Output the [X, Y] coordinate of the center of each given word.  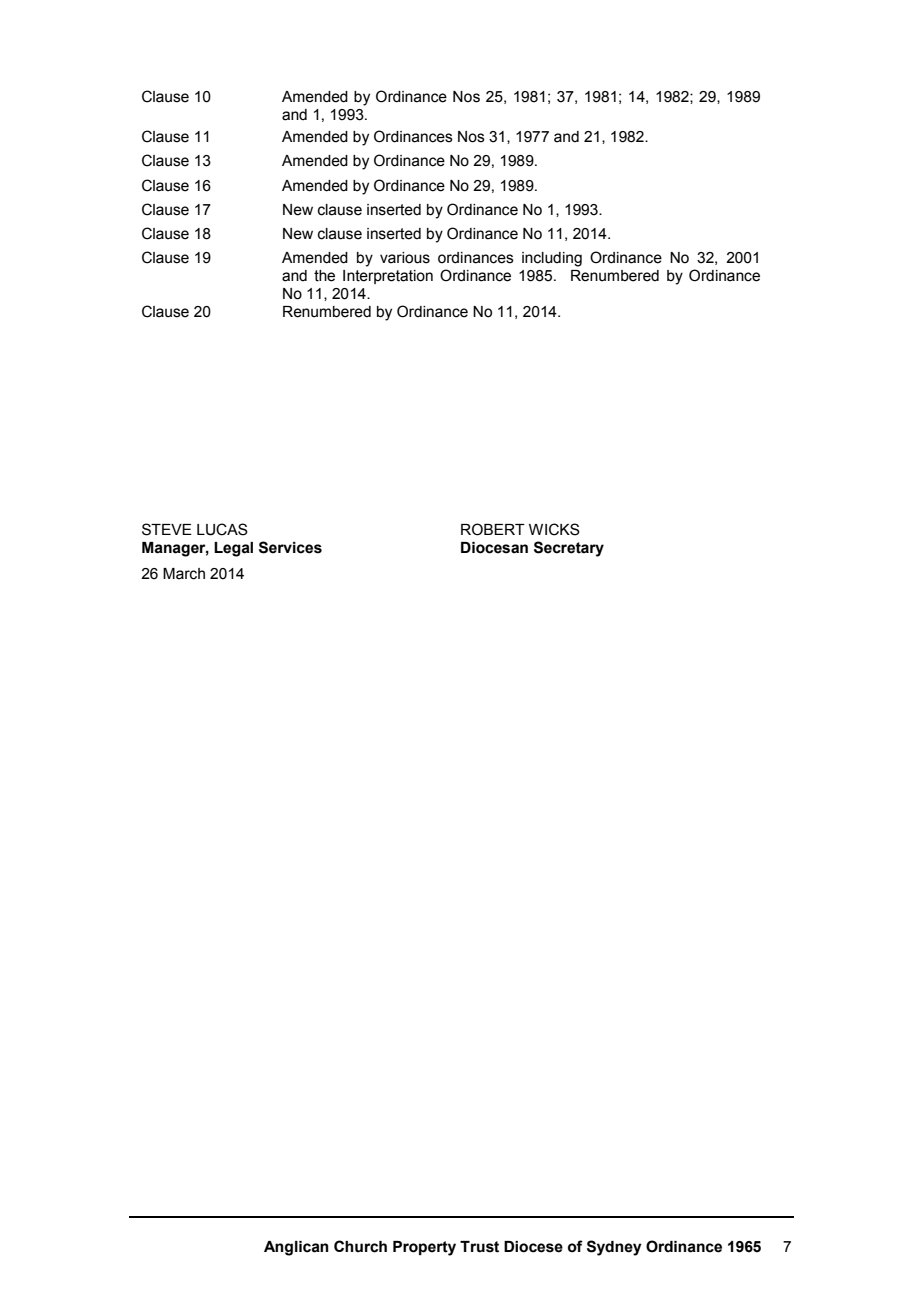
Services [290, 547]
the [324, 276]
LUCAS [222, 529]
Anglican [296, 1248]
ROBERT [493, 529]
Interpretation [388, 277]
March [184, 574]
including [552, 259]
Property [424, 1248]
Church [360, 1246]
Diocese [533, 1247]
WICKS [554, 529]
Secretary [569, 549]
